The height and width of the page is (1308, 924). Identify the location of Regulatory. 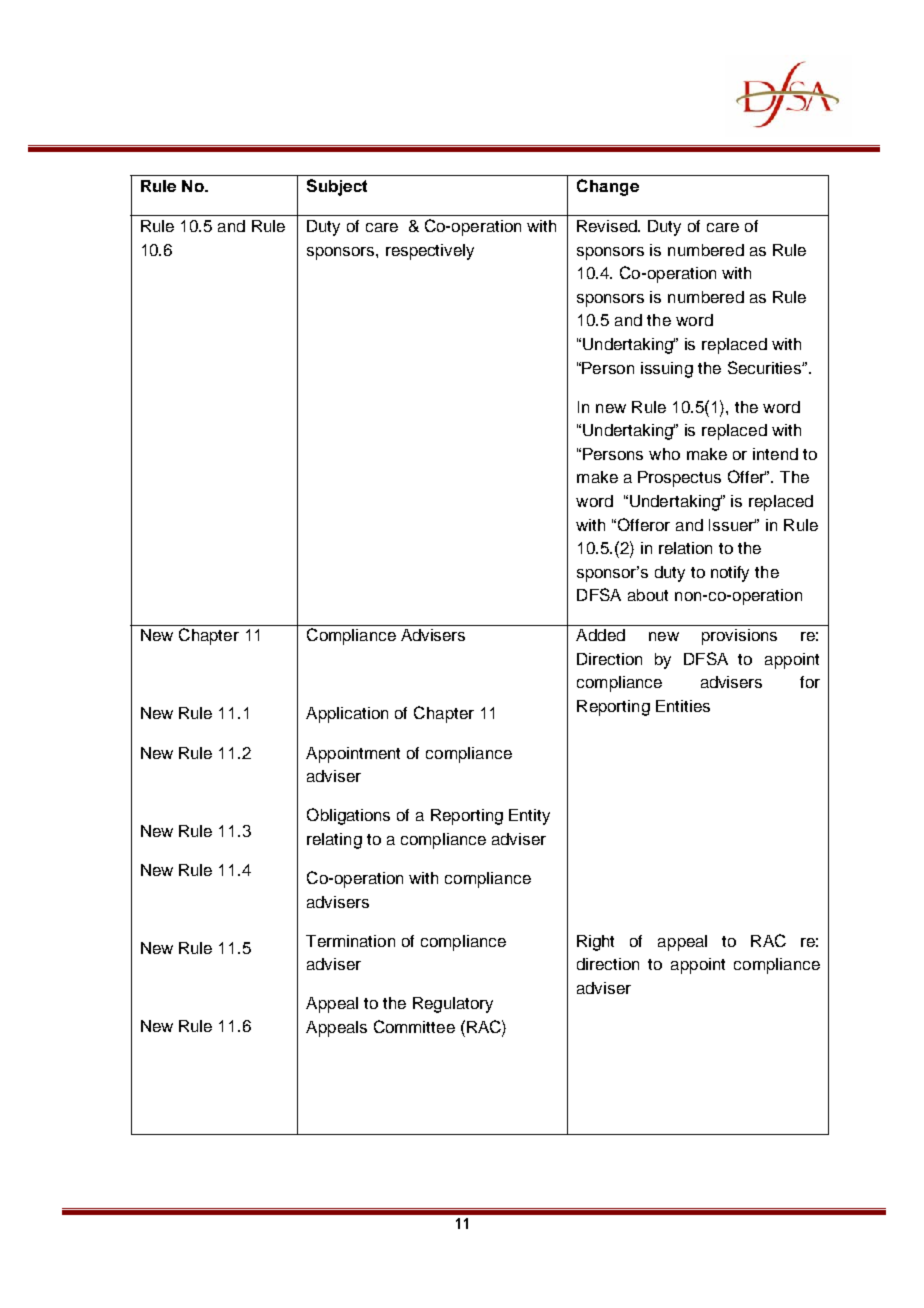
(453, 1005).
